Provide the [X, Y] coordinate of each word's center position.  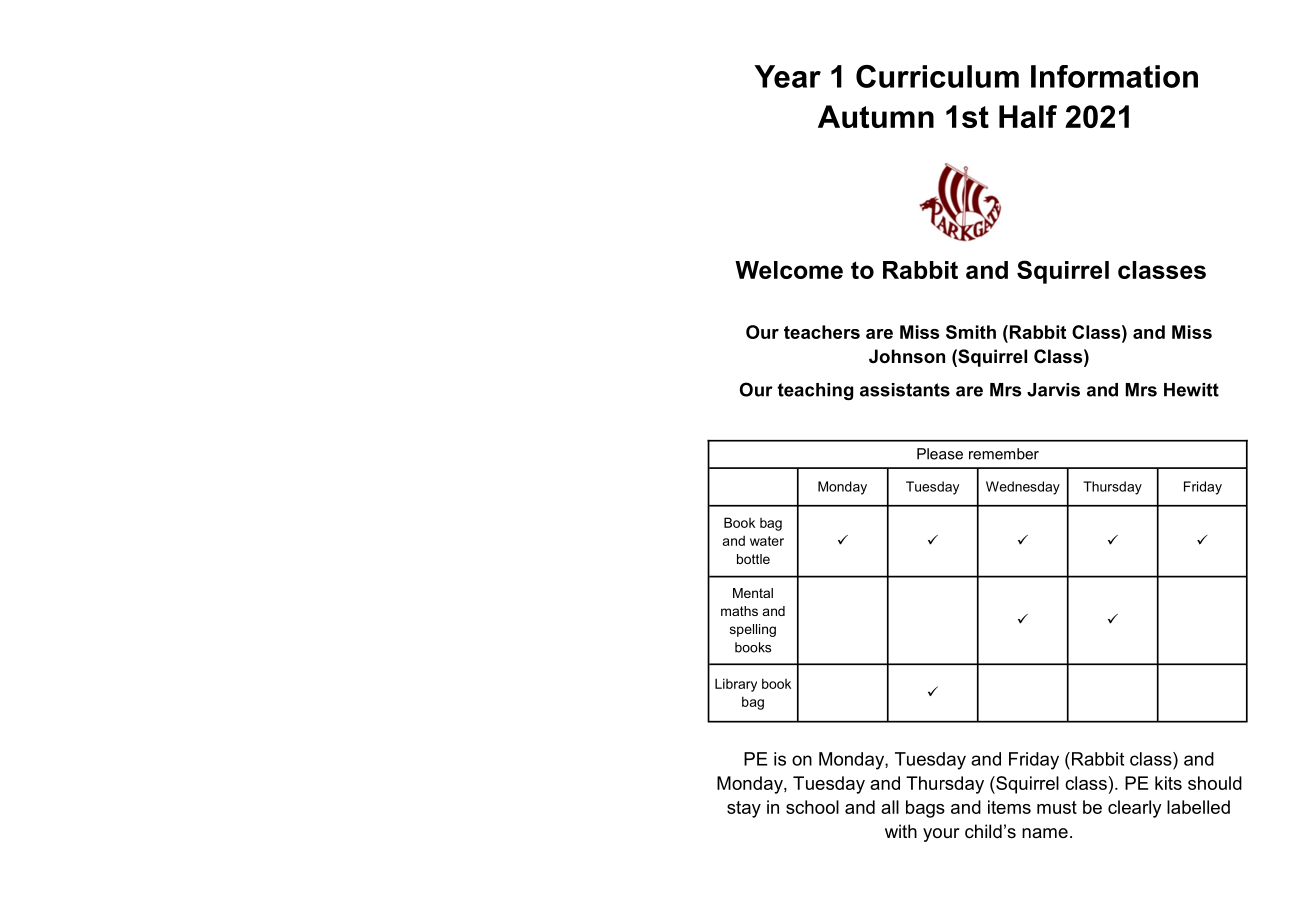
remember [1004, 454]
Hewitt [1191, 390]
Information [1114, 76]
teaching [815, 391]
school [812, 807]
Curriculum [937, 76]
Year [787, 76]
